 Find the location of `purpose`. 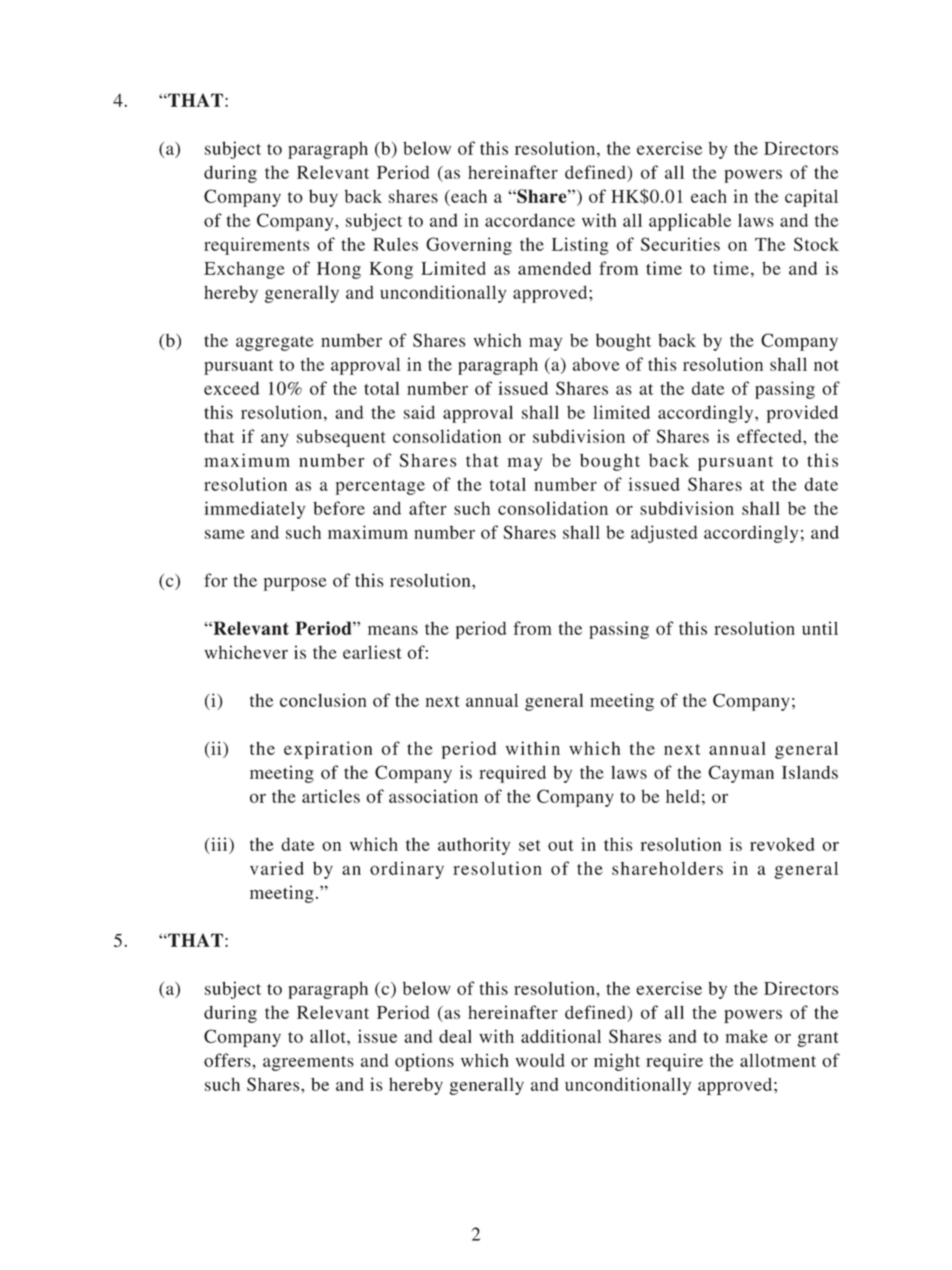

purpose is located at coordinates (295, 584).
